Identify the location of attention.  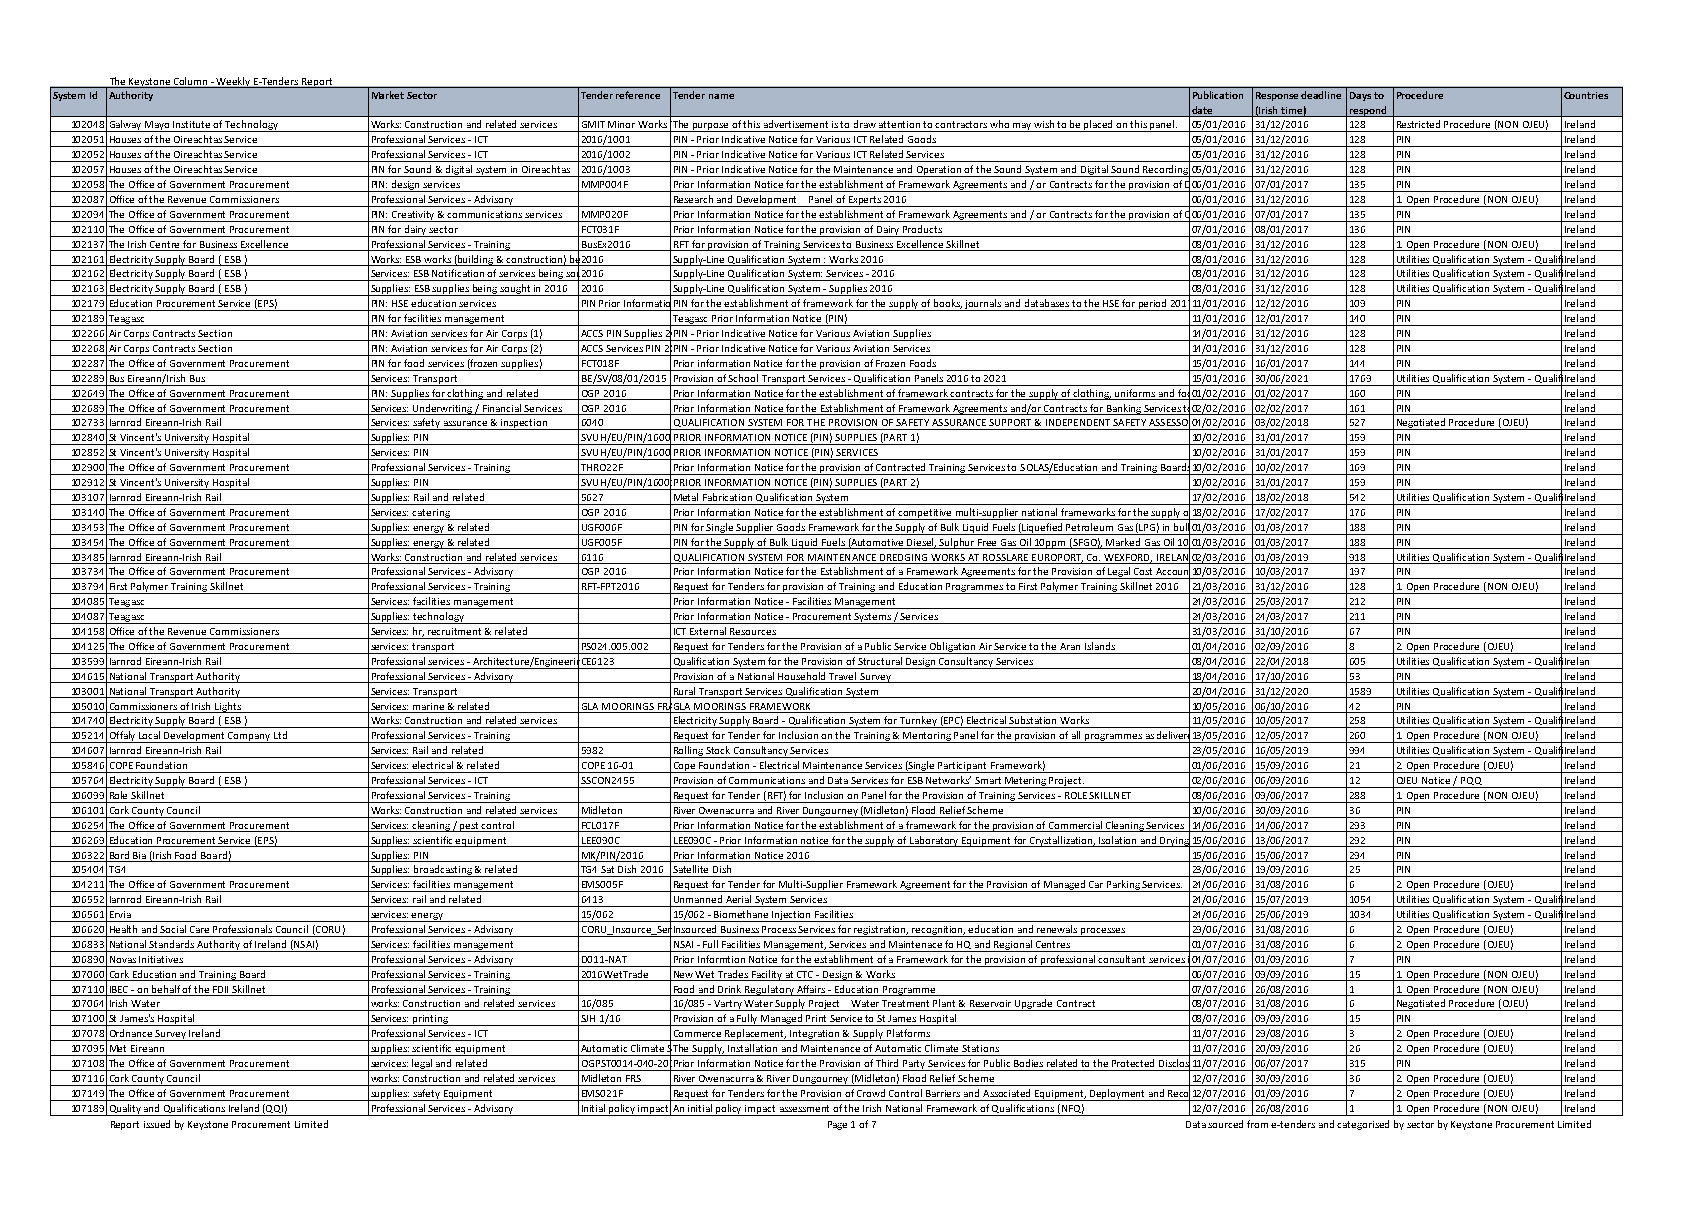
(899, 124).
